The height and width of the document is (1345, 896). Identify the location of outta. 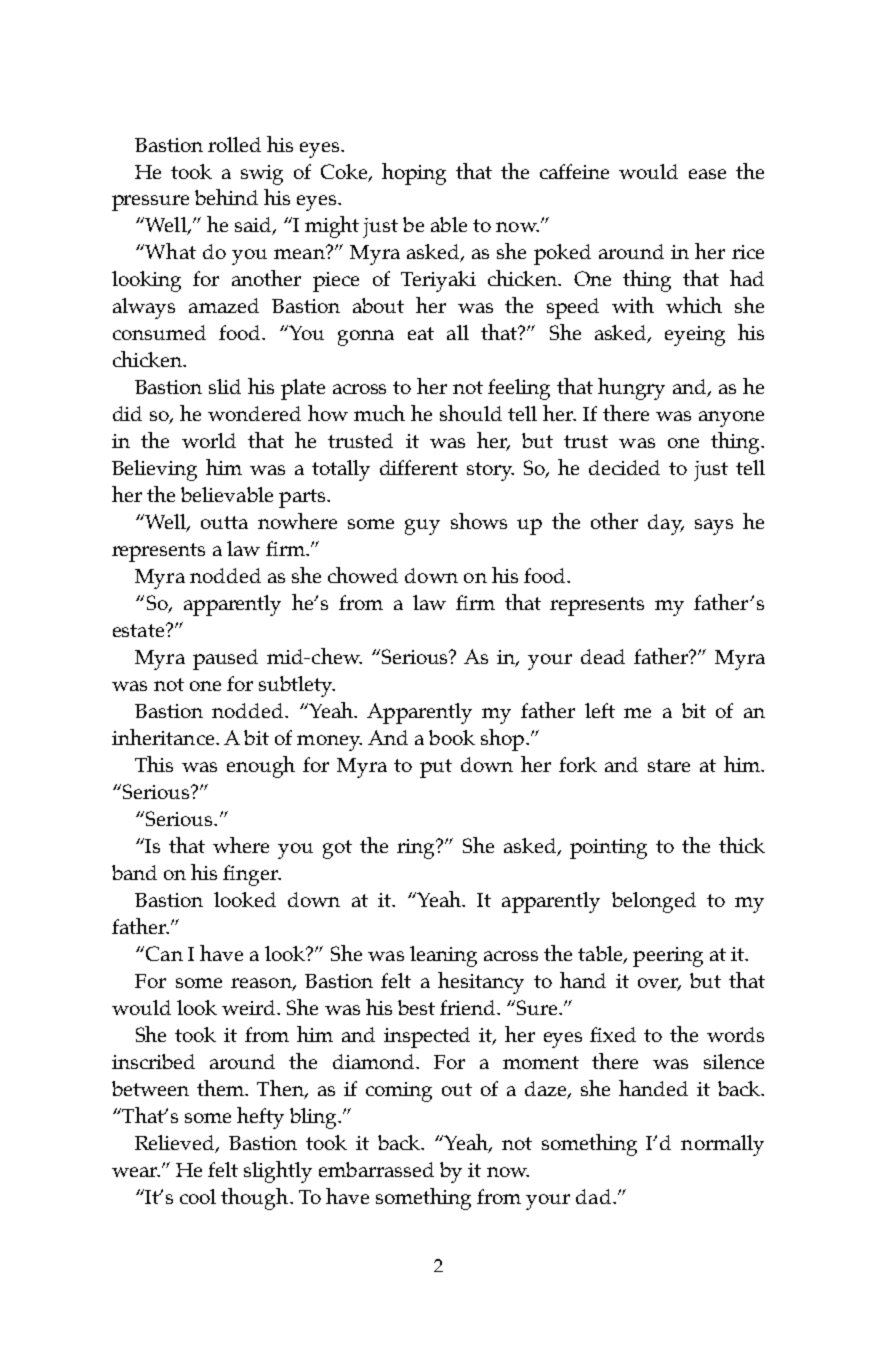
(224, 522).
